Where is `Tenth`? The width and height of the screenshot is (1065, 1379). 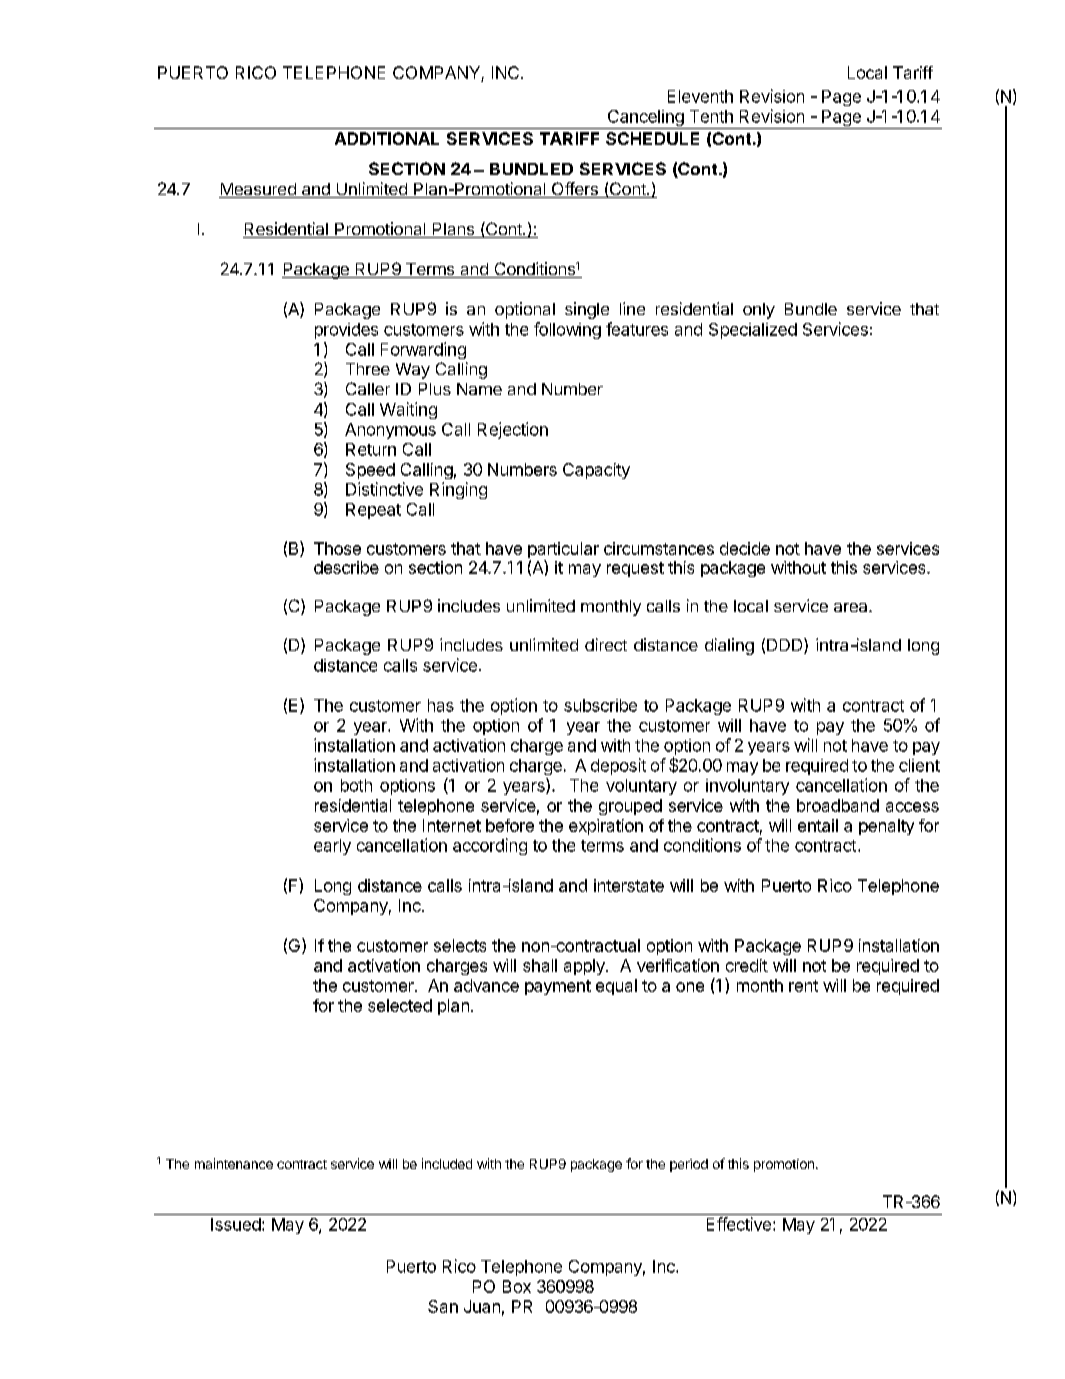
Tenth is located at coordinates (711, 116).
